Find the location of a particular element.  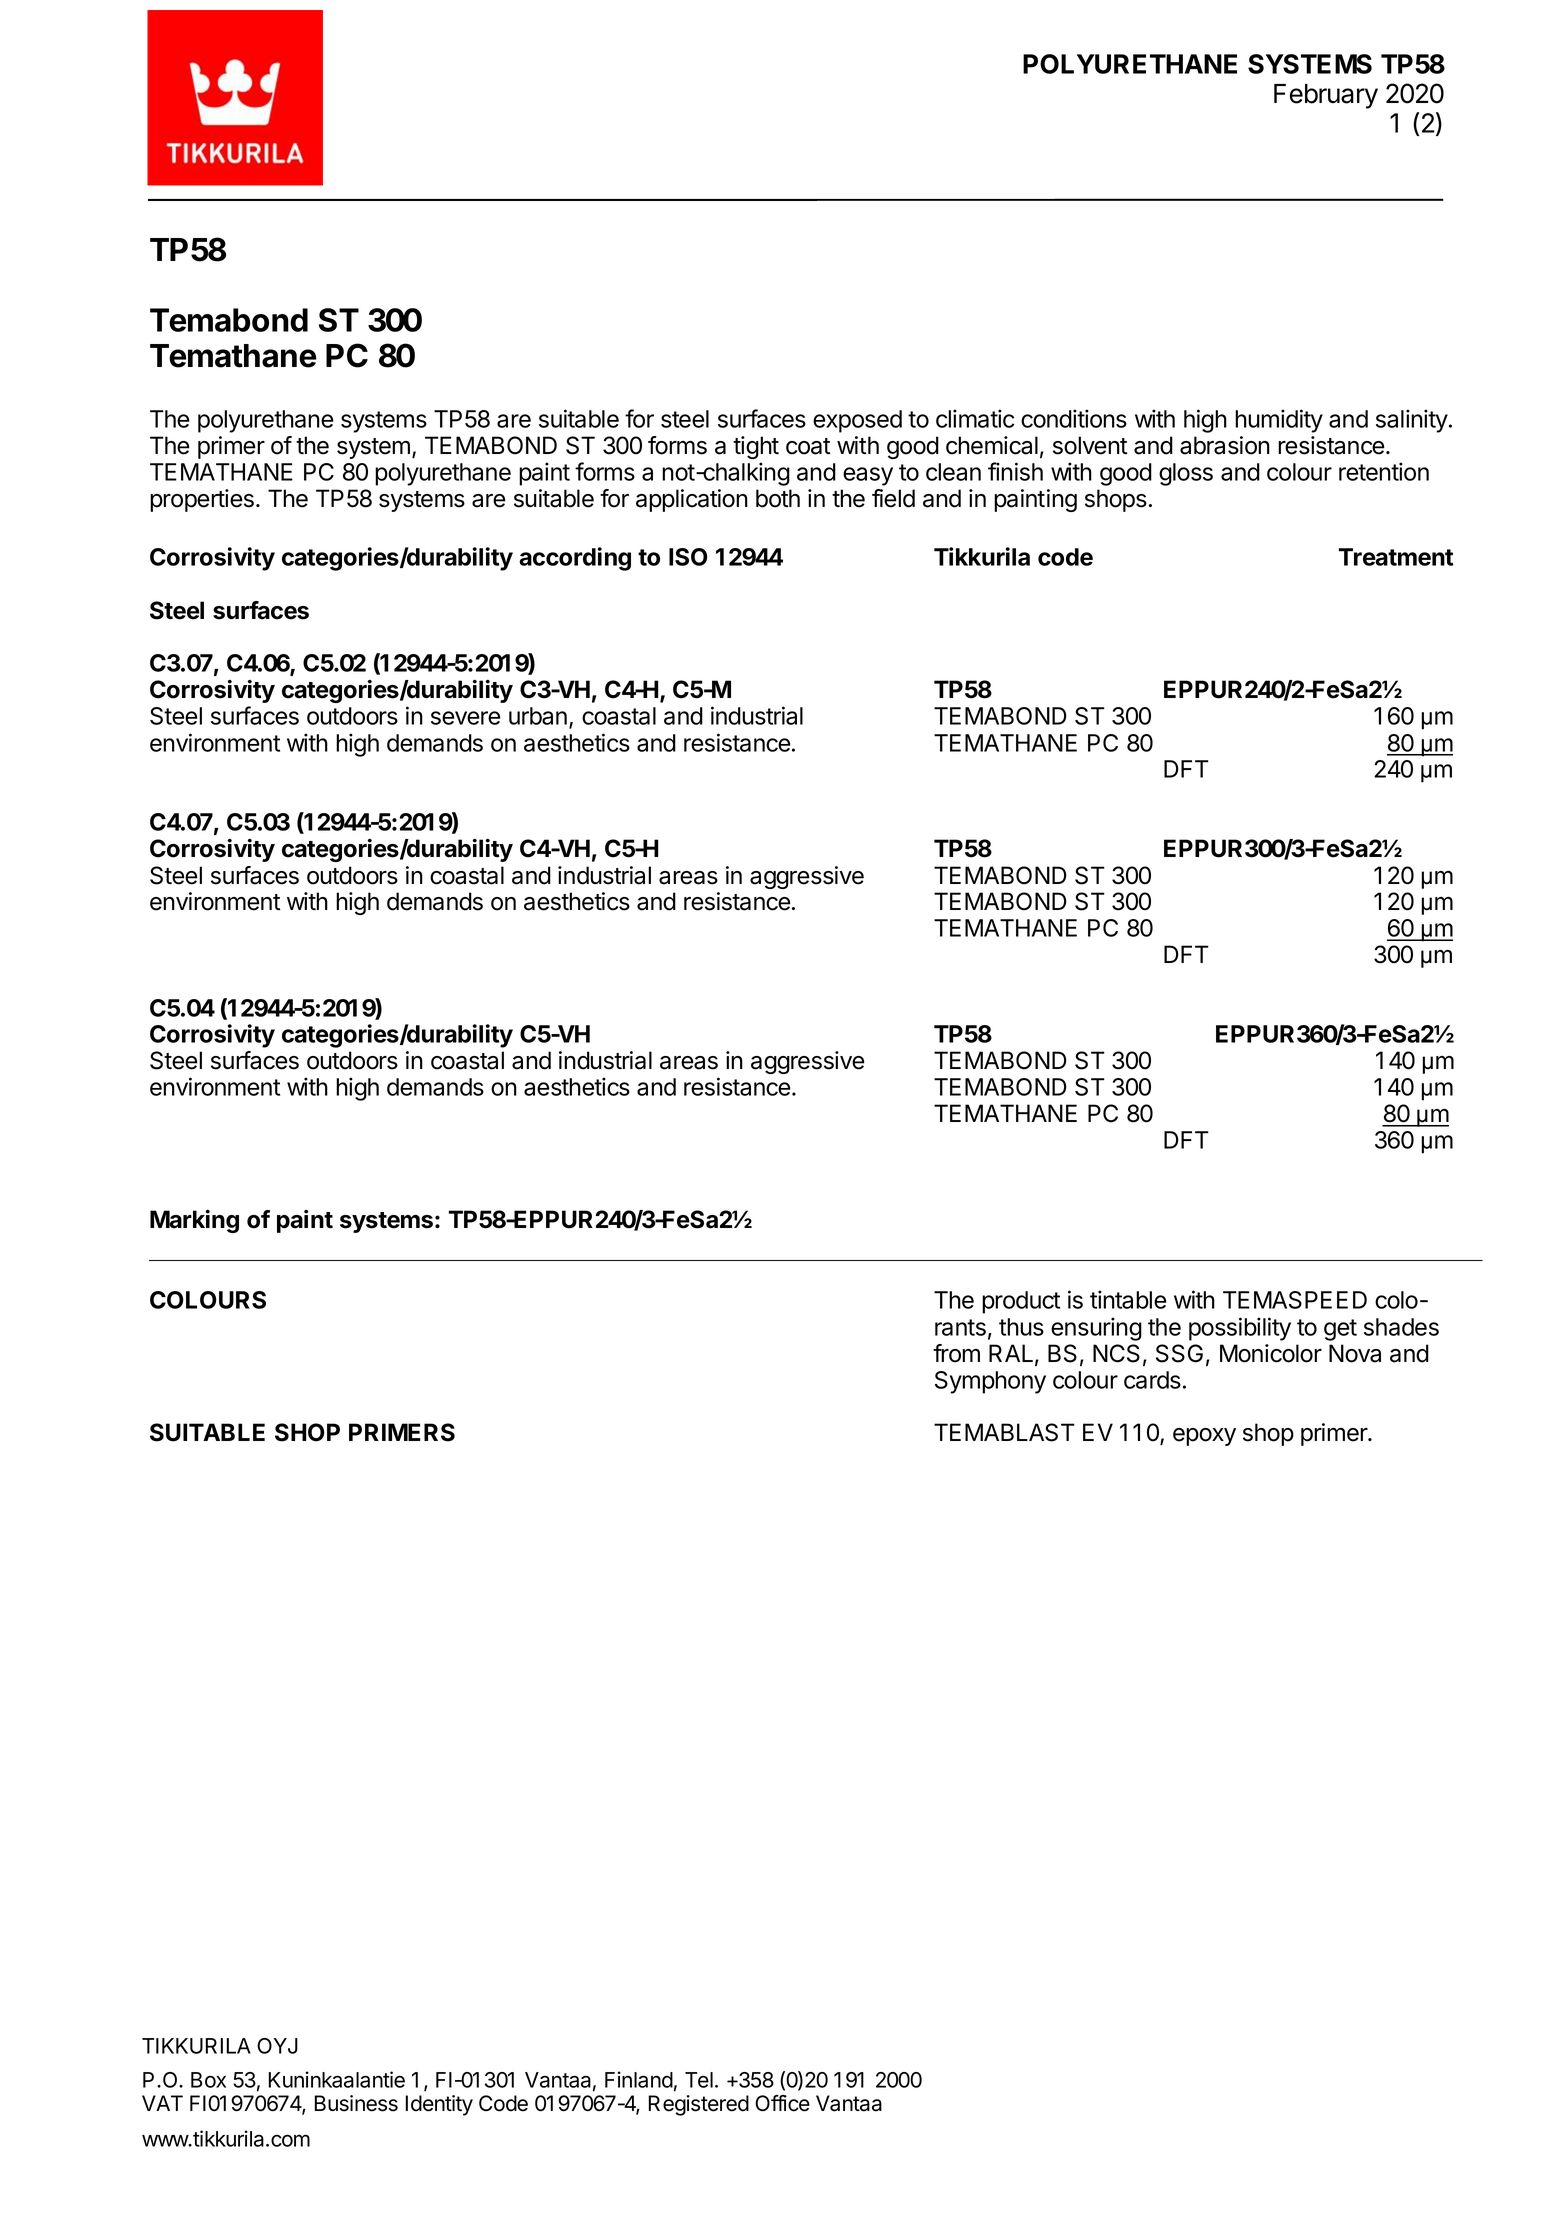

properties is located at coordinates (202, 500).
